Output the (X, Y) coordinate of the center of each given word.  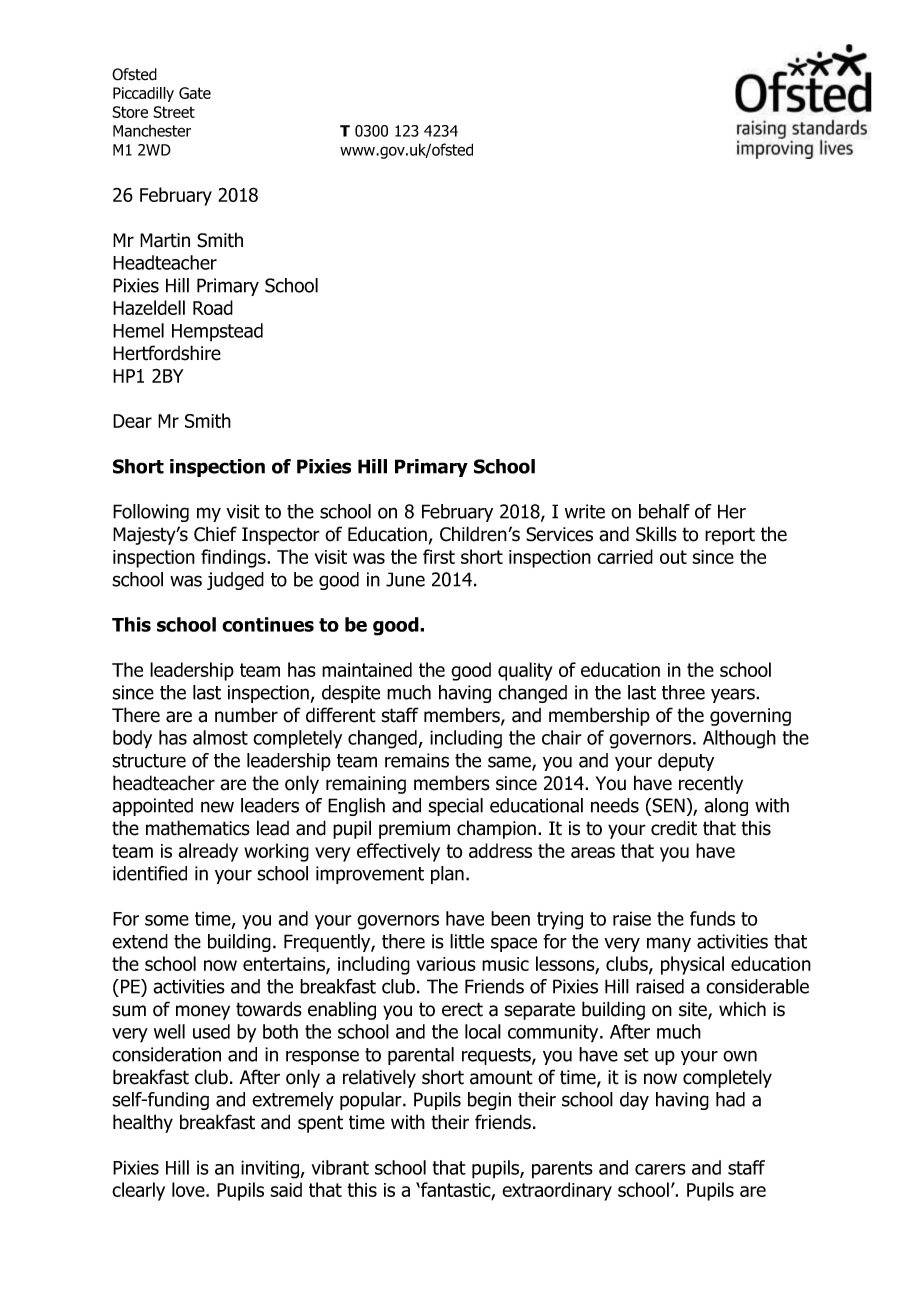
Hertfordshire (167, 353)
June (405, 579)
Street (174, 112)
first (439, 556)
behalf (664, 511)
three (683, 692)
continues (268, 624)
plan (447, 875)
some (167, 920)
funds (712, 918)
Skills (656, 534)
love (189, 1189)
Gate (195, 93)
